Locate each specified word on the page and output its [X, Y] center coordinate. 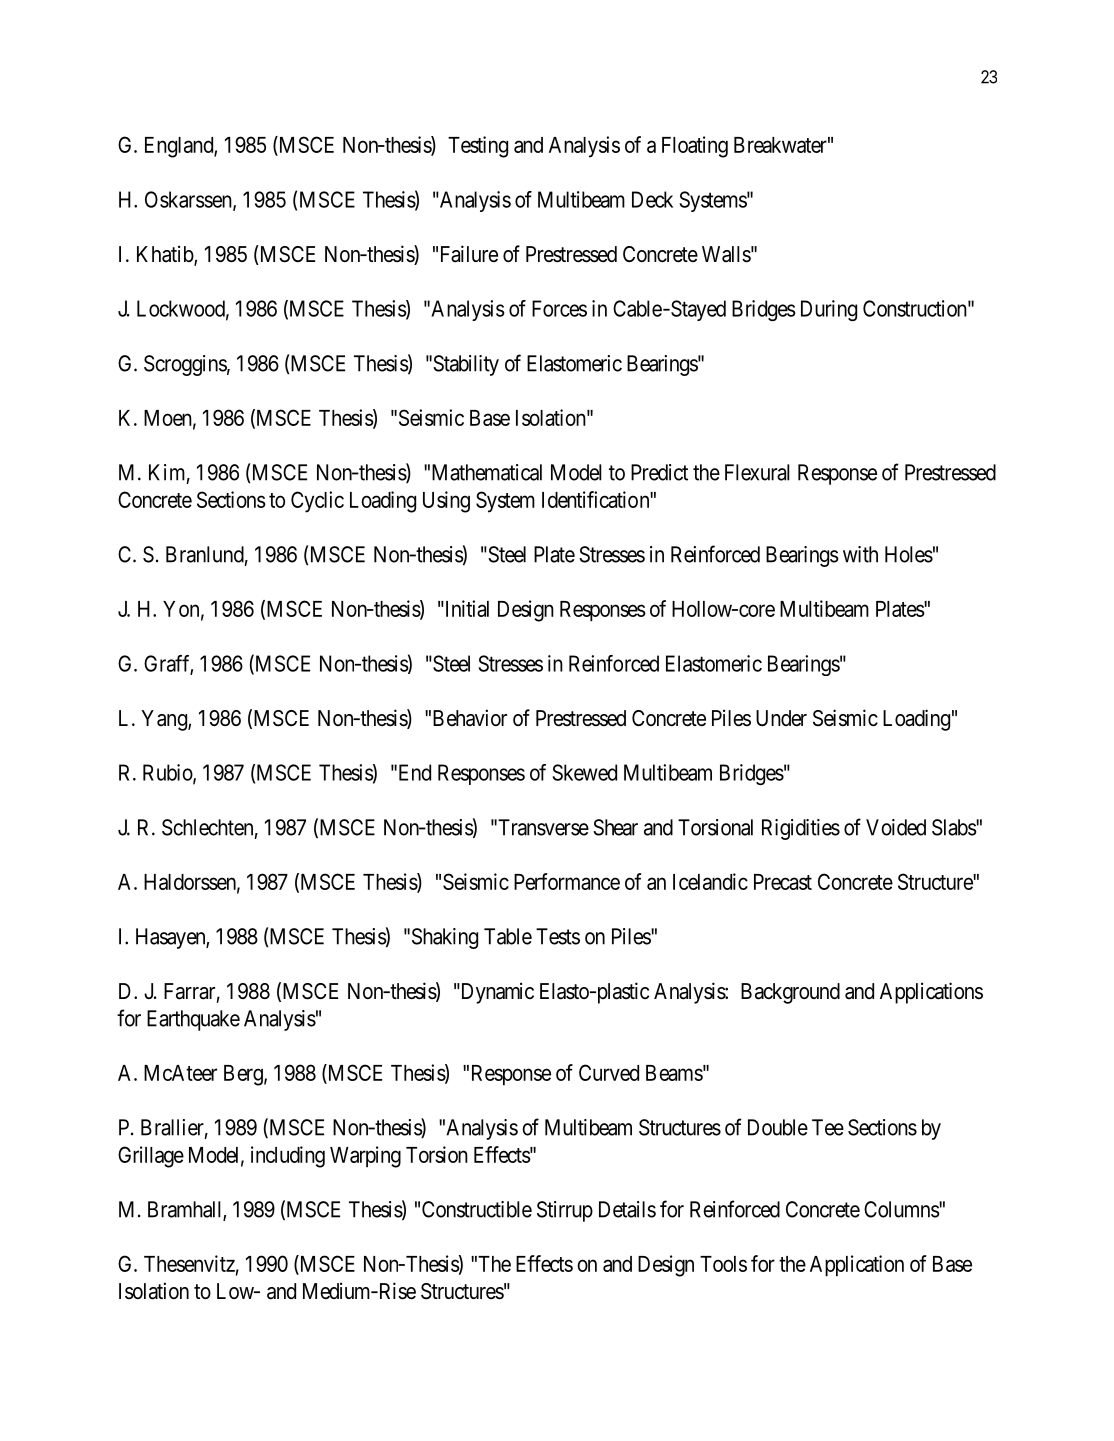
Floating [695, 147]
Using [446, 502]
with [860, 554]
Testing [478, 147]
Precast [783, 882]
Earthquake [193, 1020]
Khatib [166, 255]
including [288, 1157]
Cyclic [317, 502]
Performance [567, 881]
